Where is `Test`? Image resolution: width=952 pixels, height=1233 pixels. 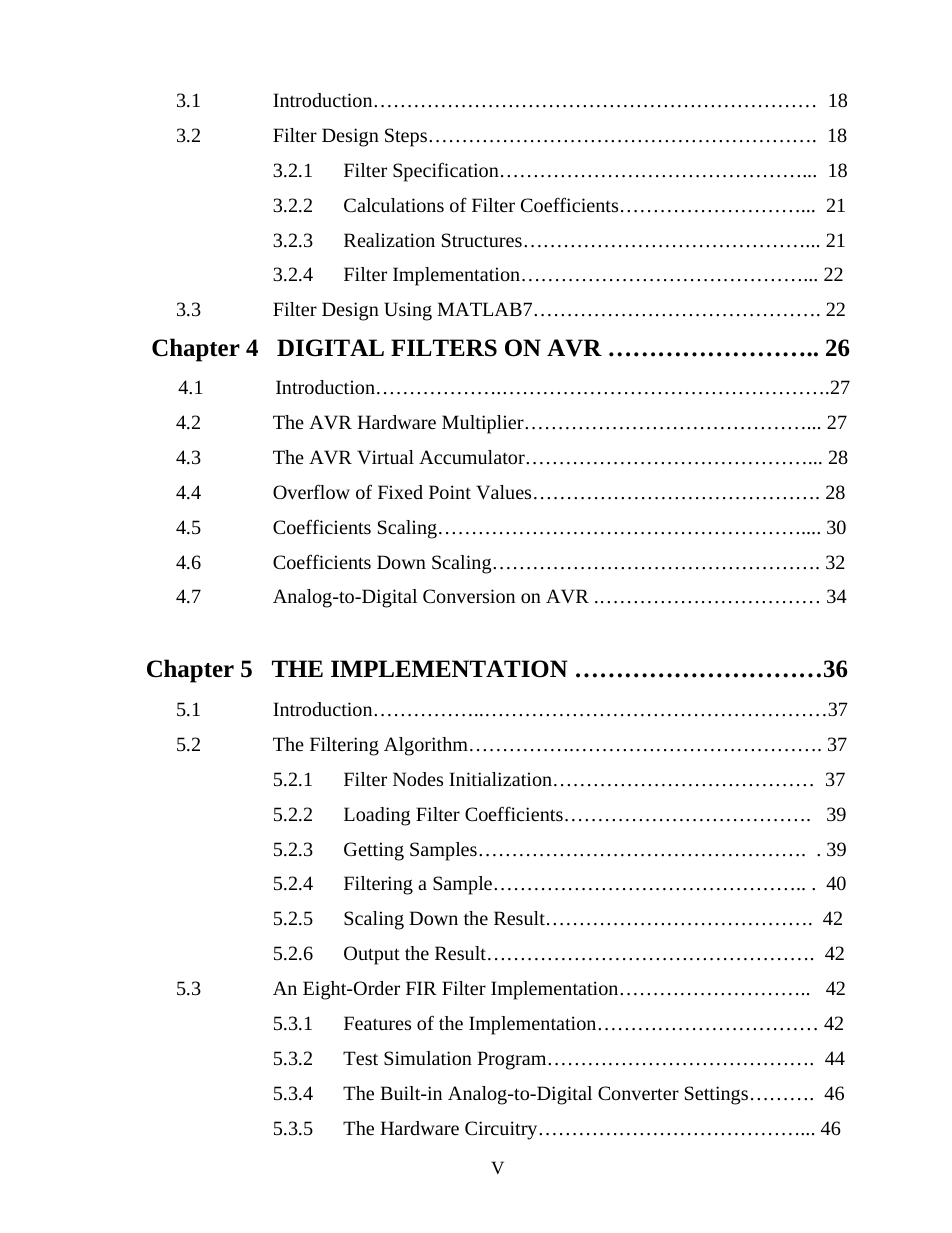
Test is located at coordinates (360, 1058).
